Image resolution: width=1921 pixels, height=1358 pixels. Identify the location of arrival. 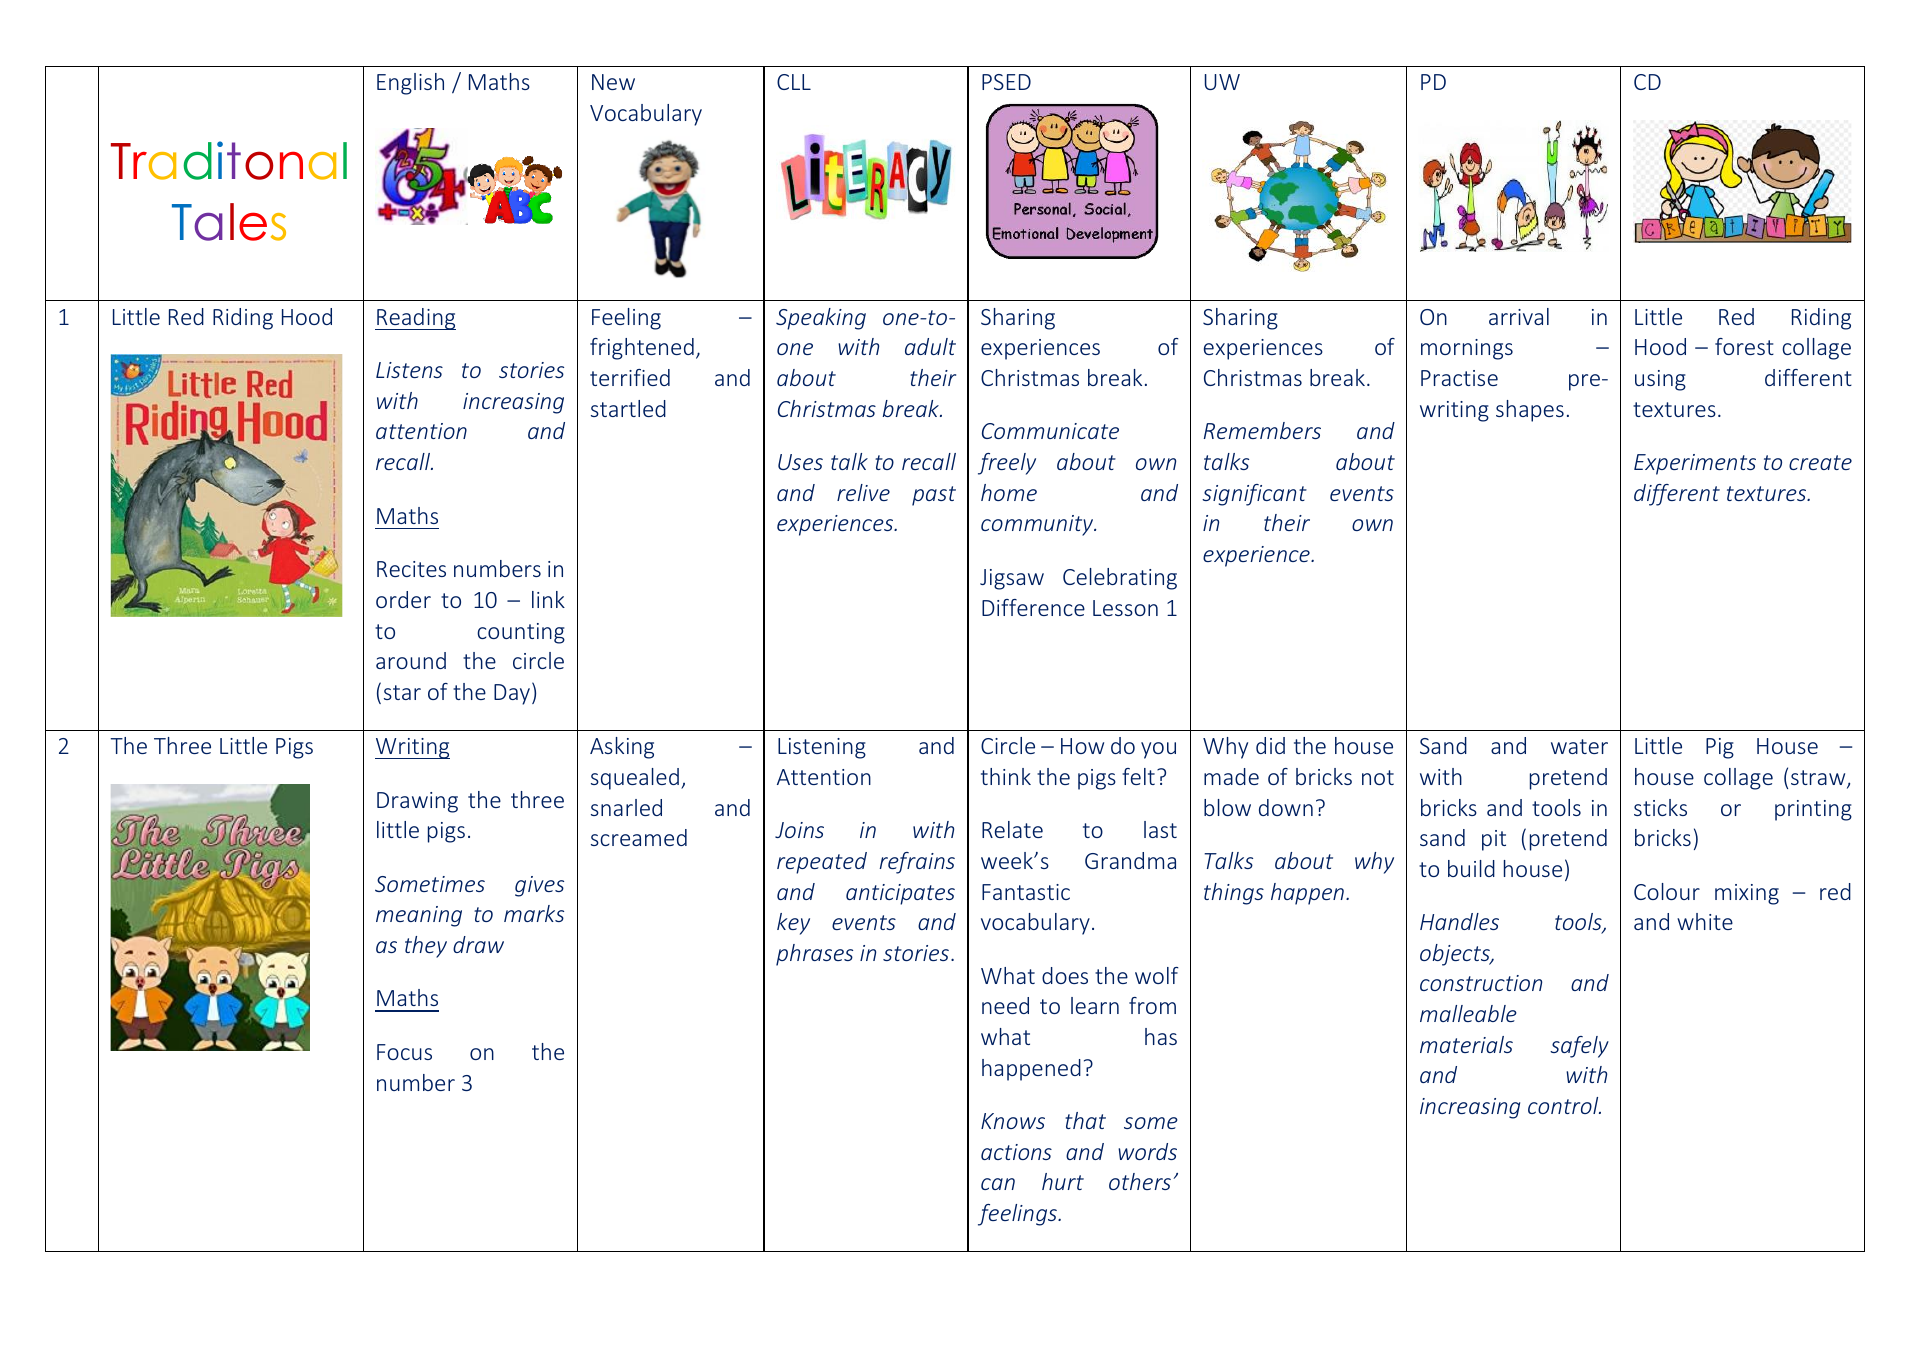
(1519, 316).
